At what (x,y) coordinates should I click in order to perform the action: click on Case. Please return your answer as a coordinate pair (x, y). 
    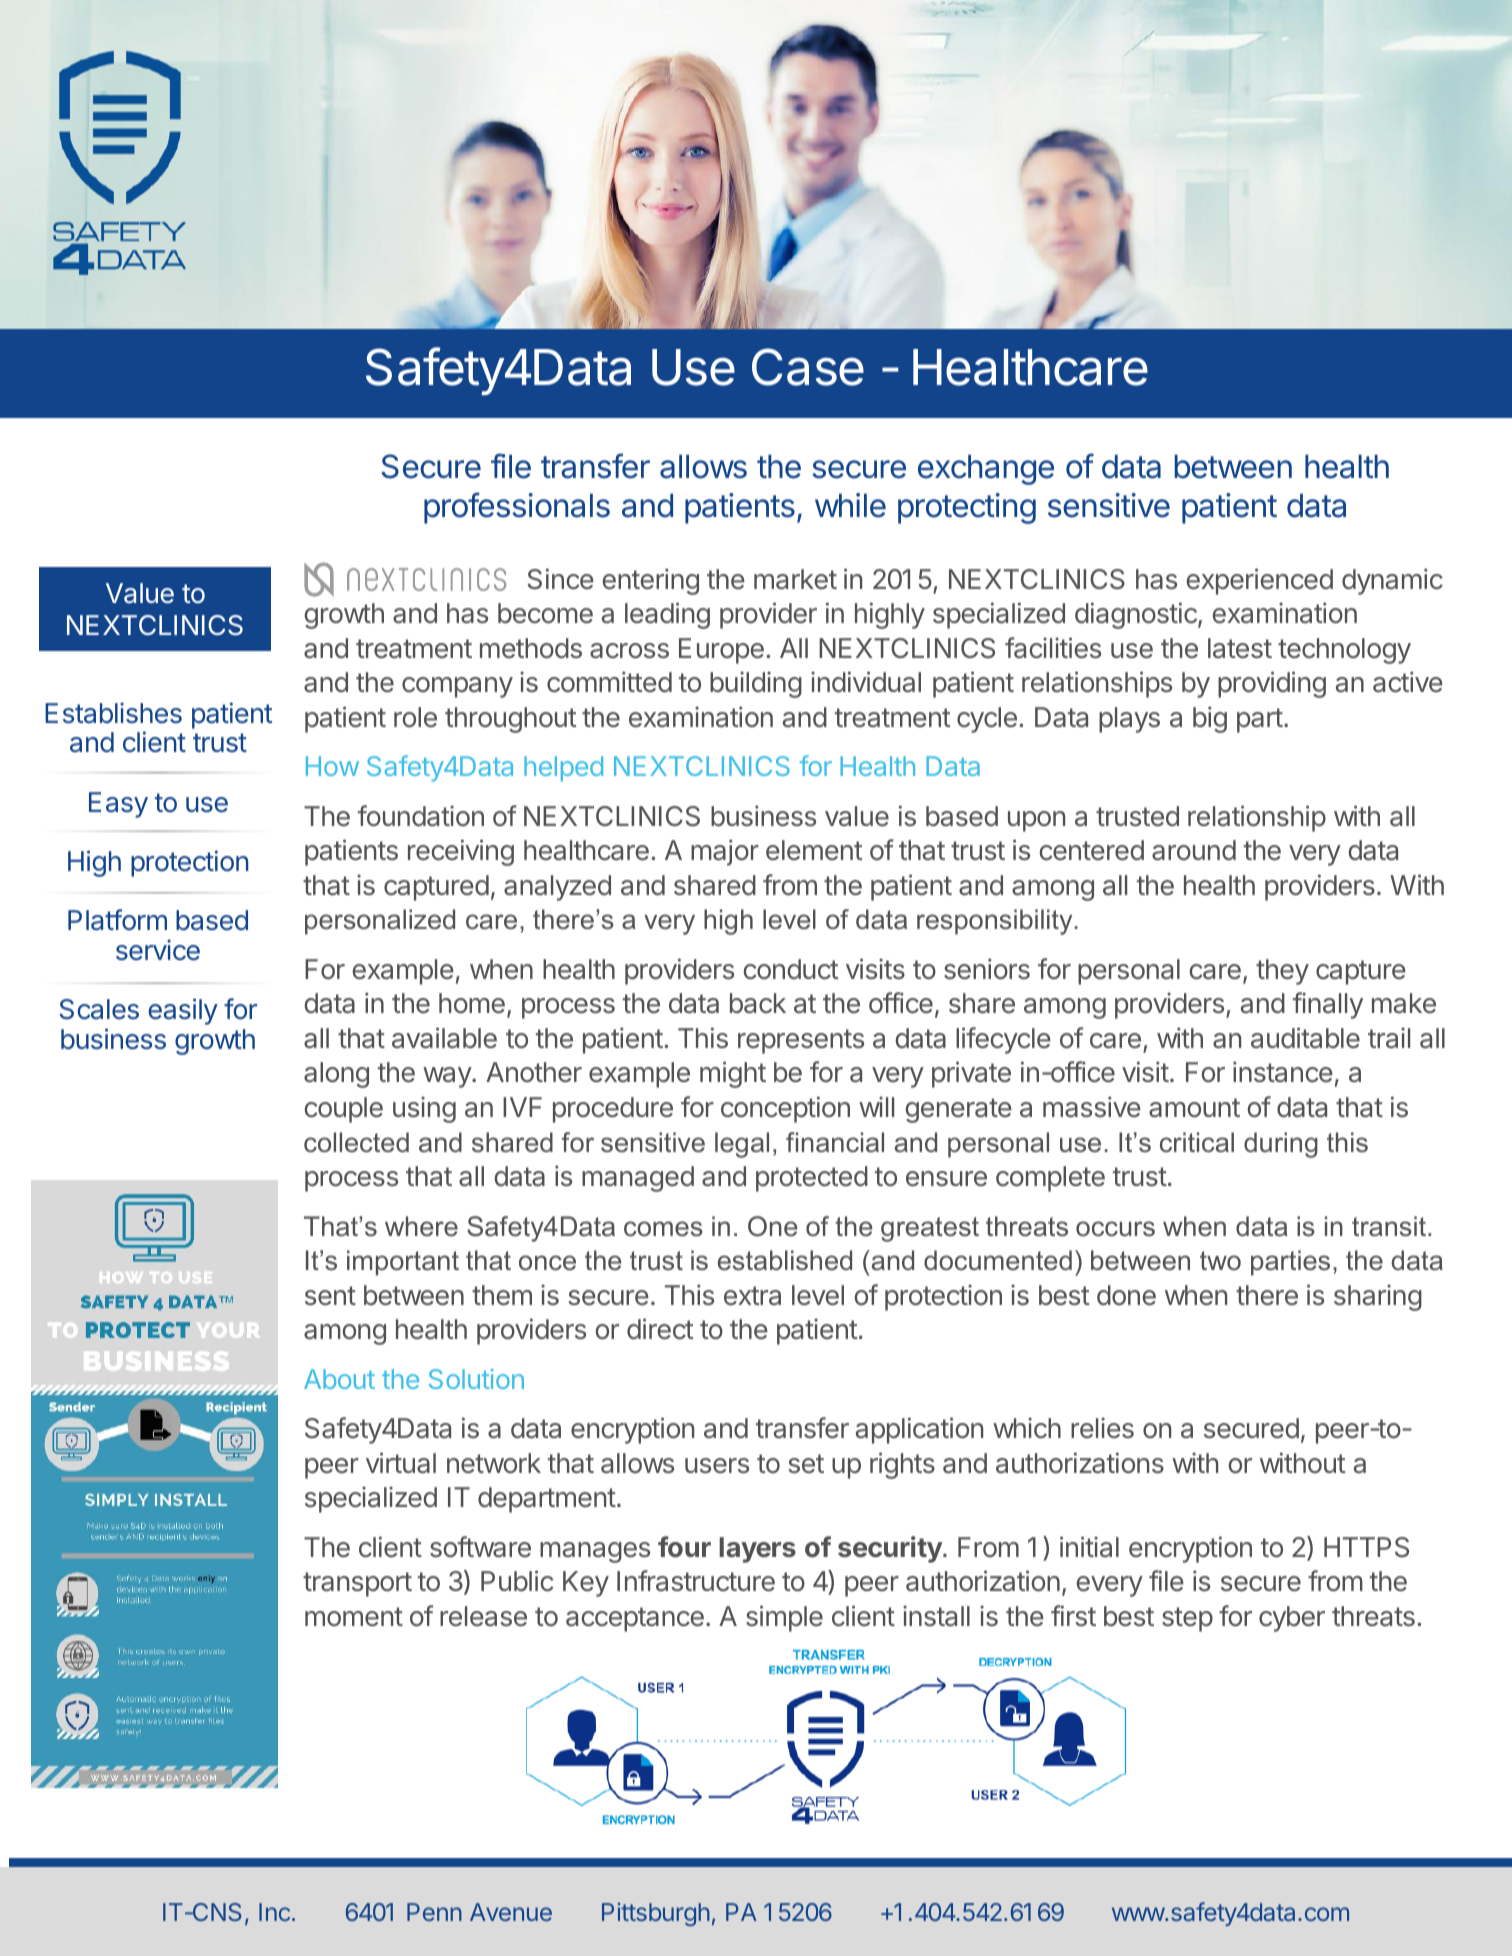
    Looking at the image, I should click on (808, 367).
